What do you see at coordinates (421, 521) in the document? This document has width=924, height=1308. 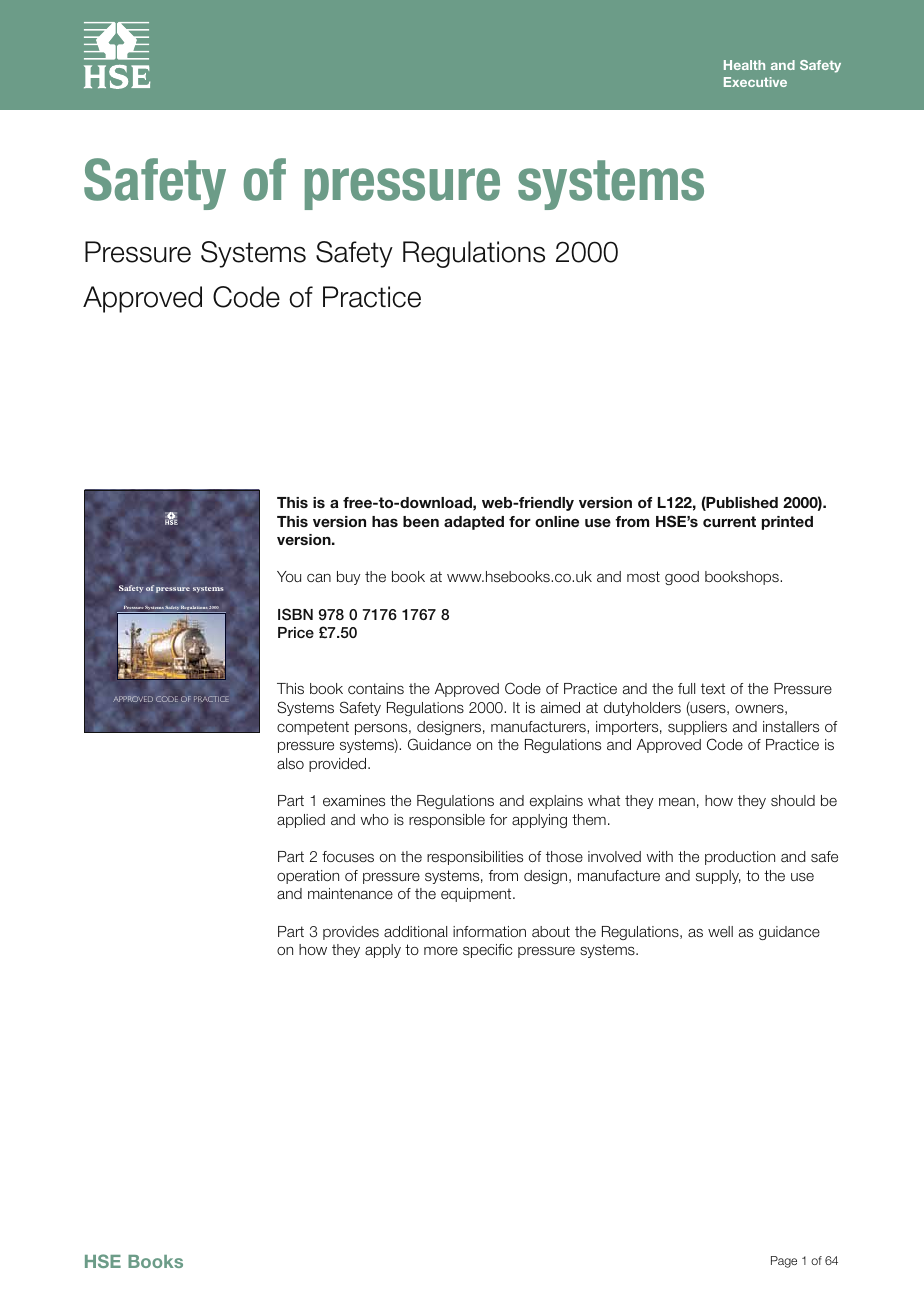 I see `been` at bounding box center [421, 521].
